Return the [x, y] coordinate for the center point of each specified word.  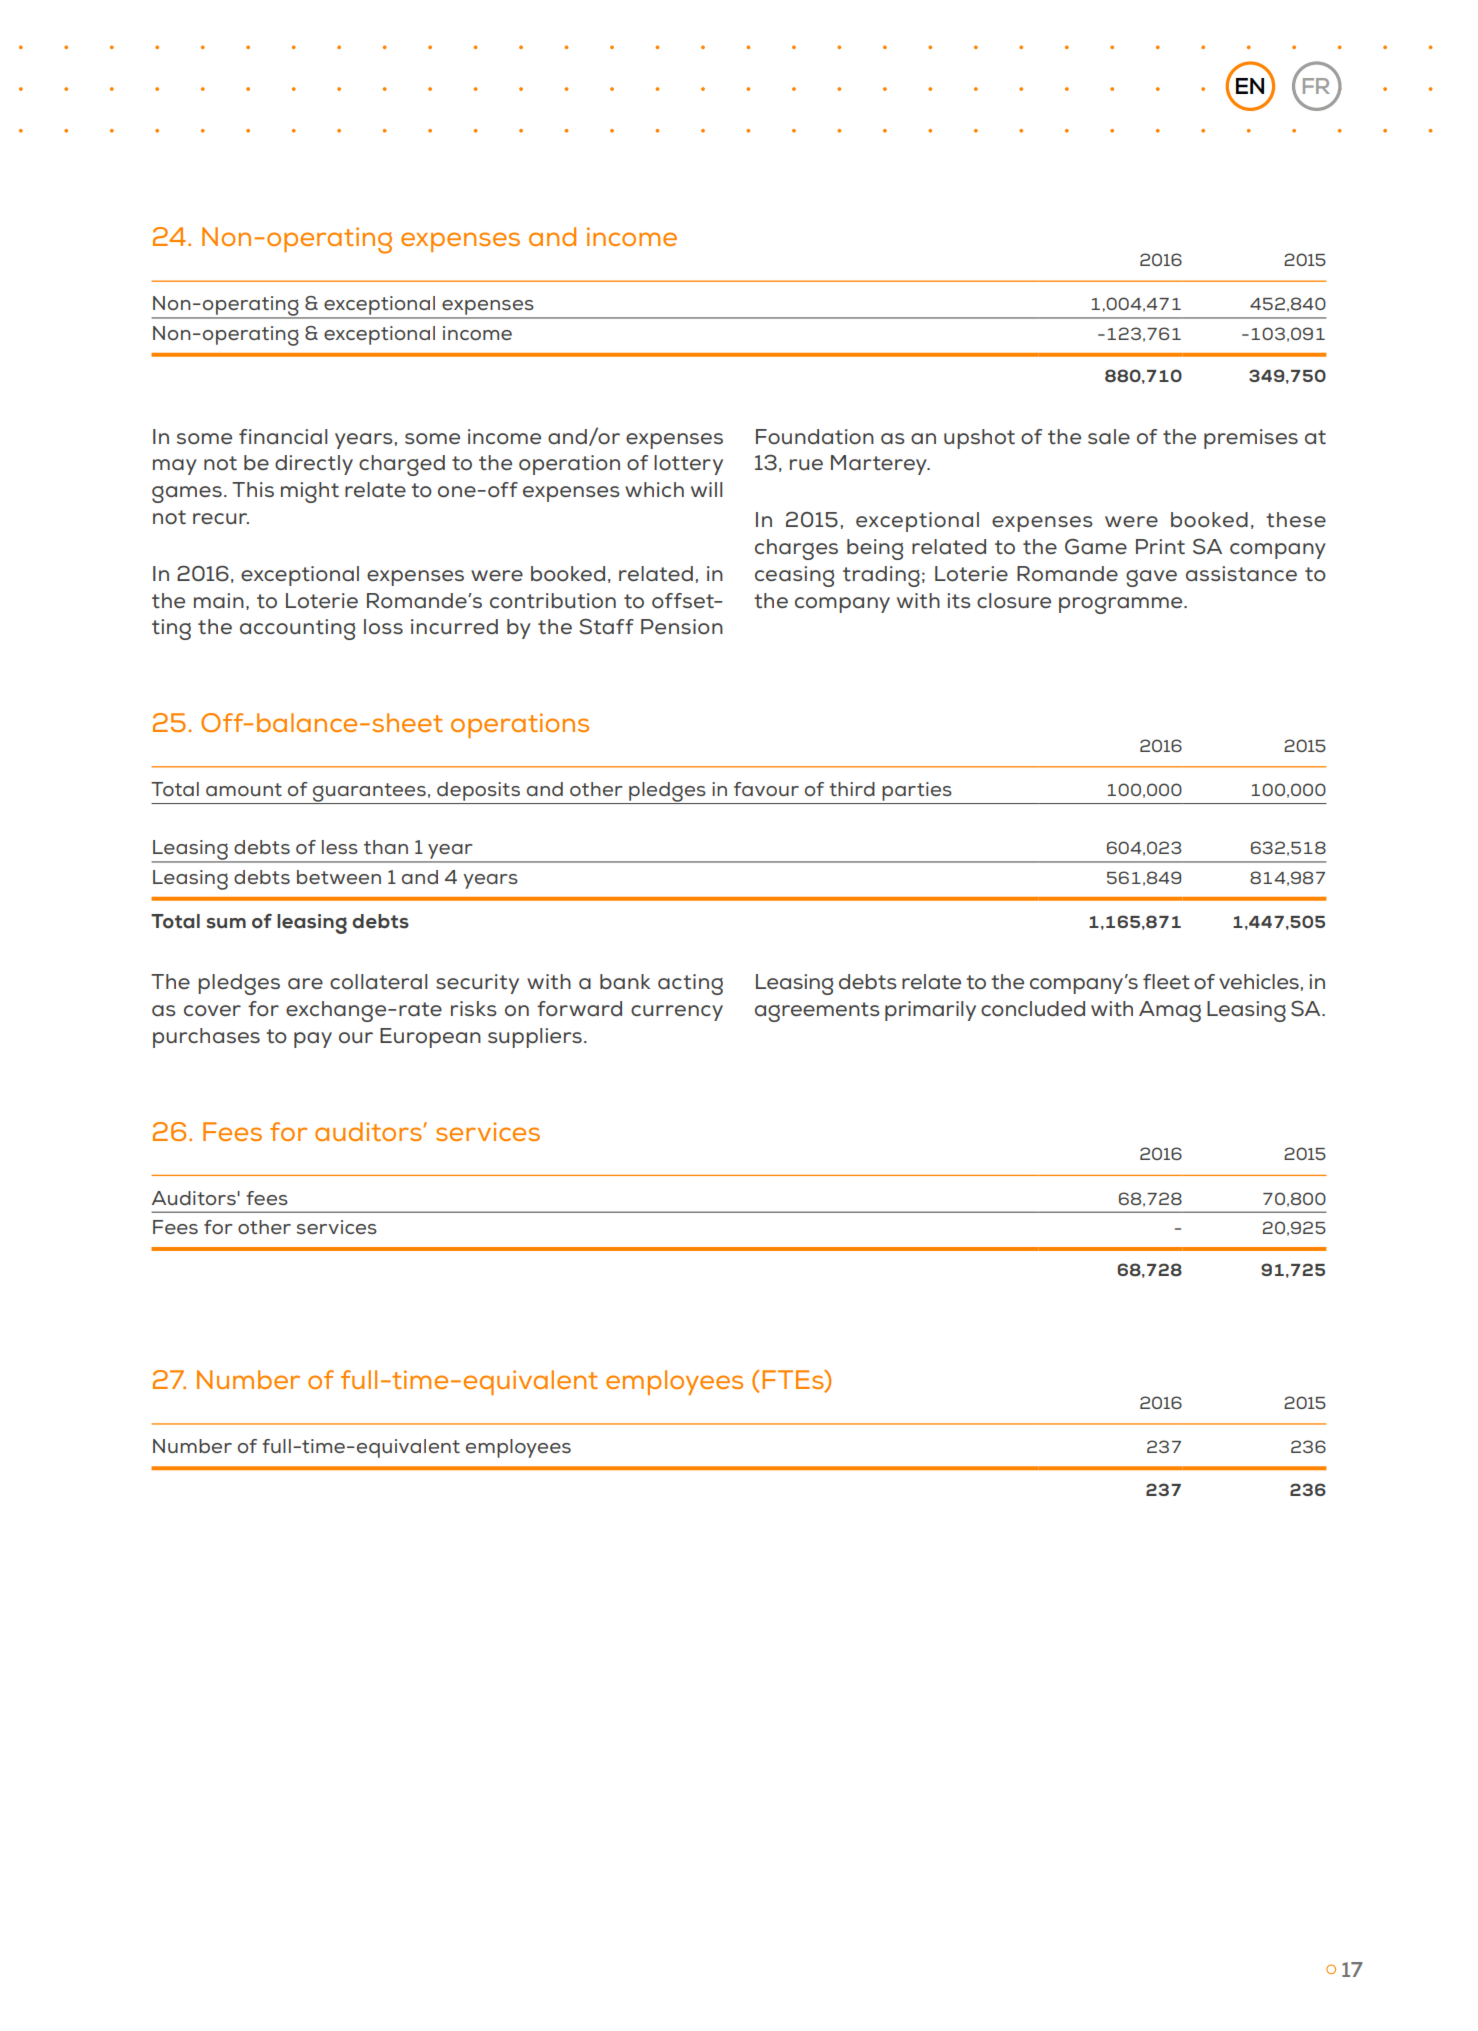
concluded [1033, 1009]
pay [313, 1040]
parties [917, 791]
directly [314, 465]
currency [677, 1013]
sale [1109, 437]
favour [766, 789]
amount [244, 789]
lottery [688, 465]
